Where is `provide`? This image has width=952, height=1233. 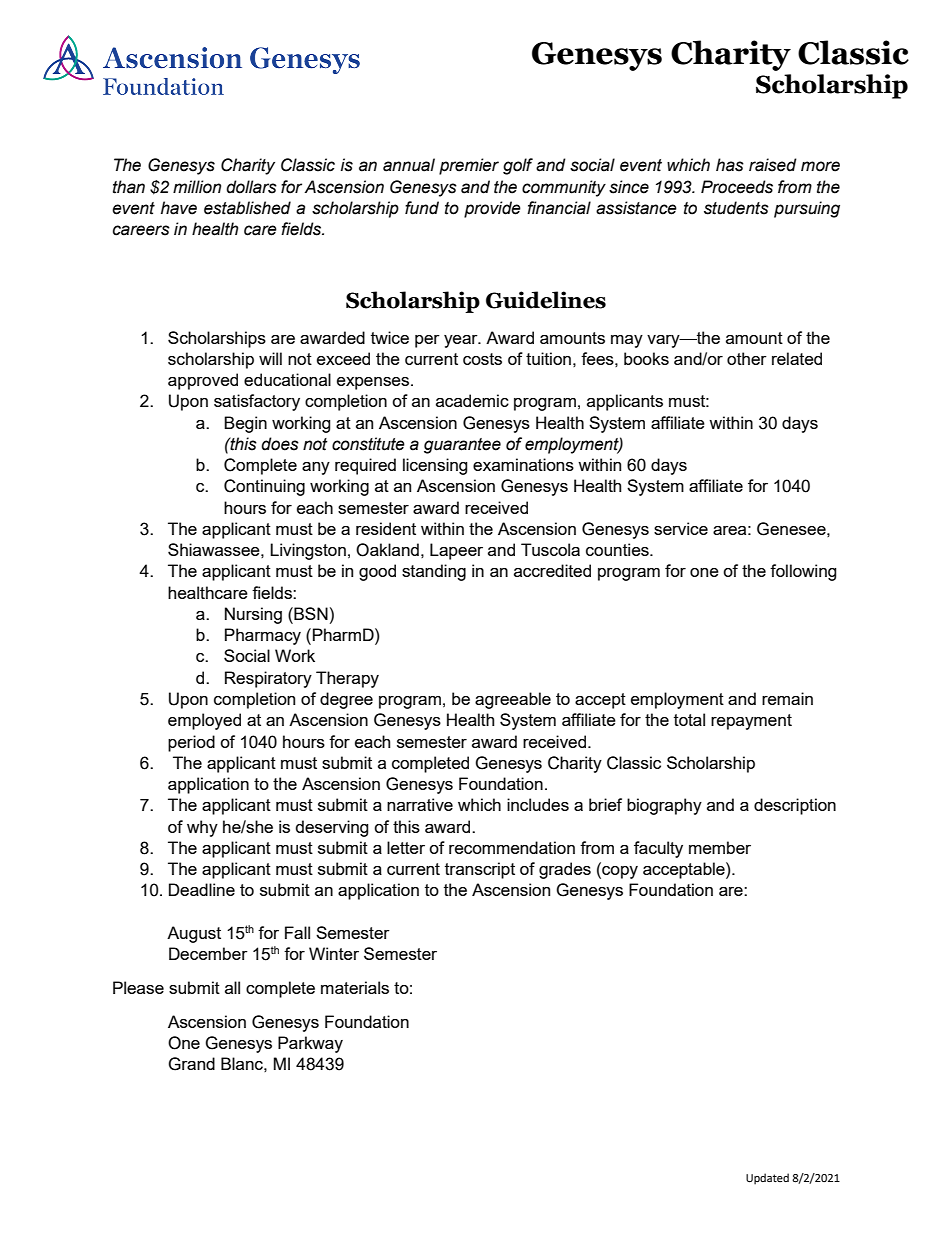
provide is located at coordinates (492, 209).
